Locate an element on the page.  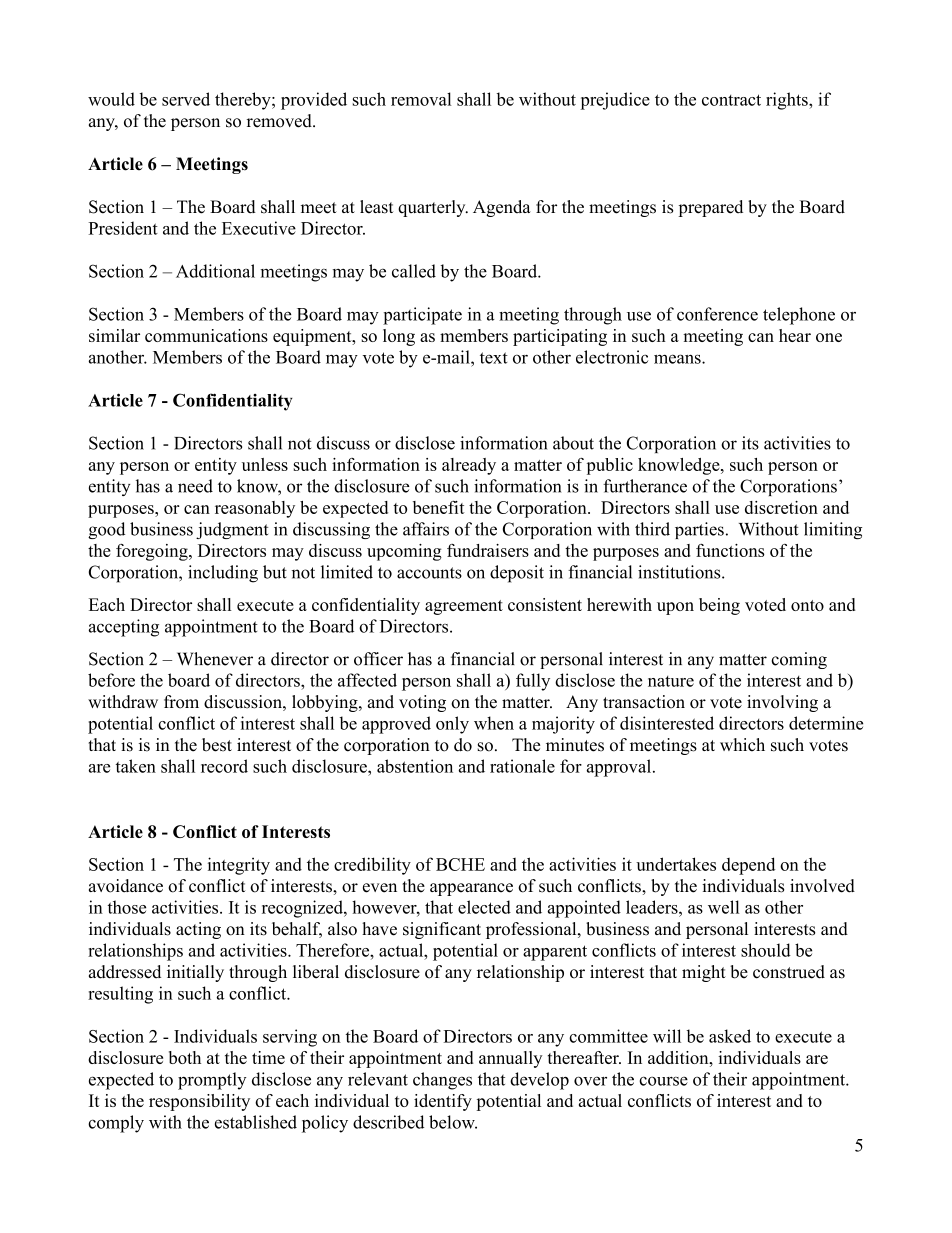
removal is located at coordinates (421, 99).
